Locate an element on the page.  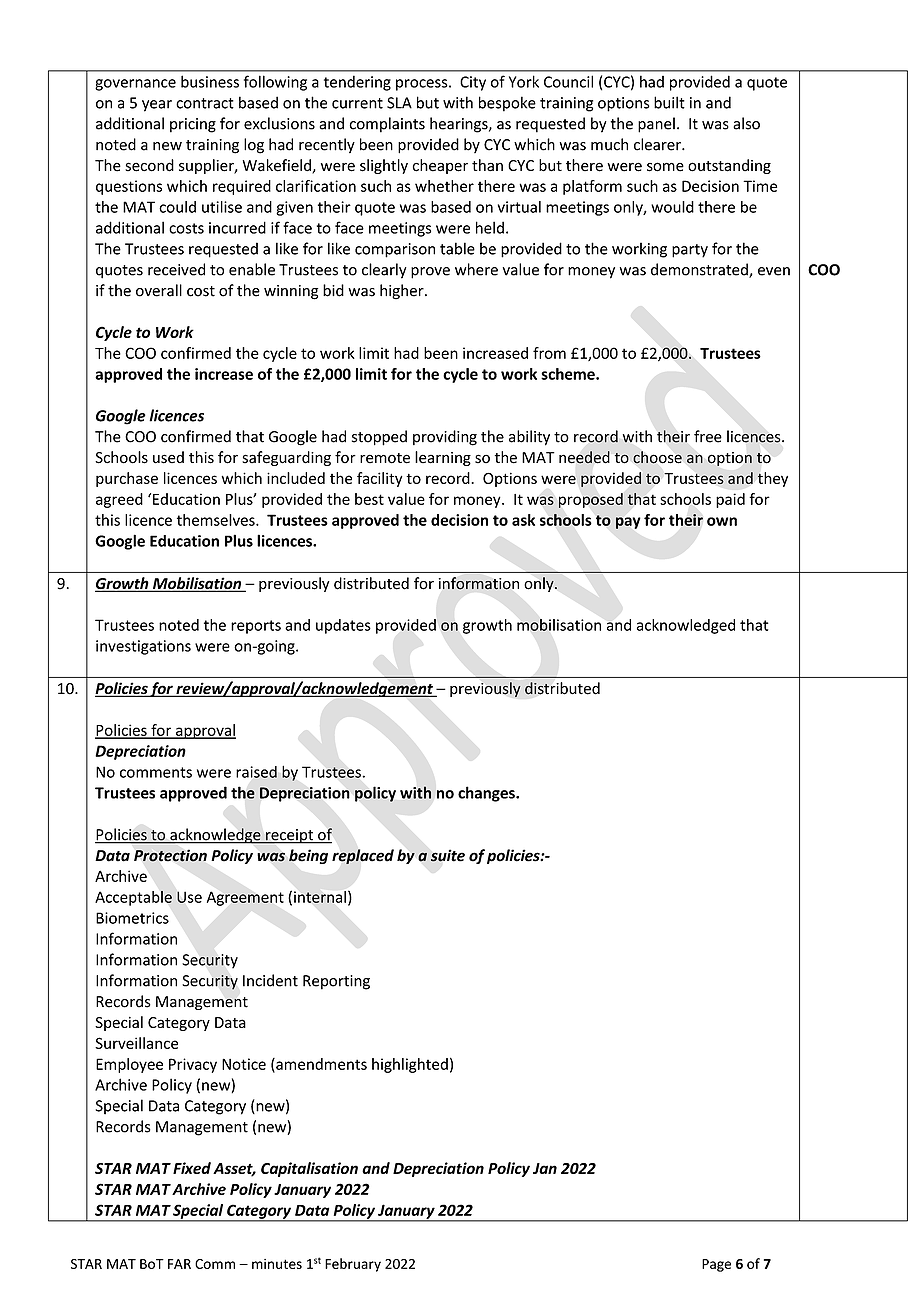
City is located at coordinates (473, 83).
